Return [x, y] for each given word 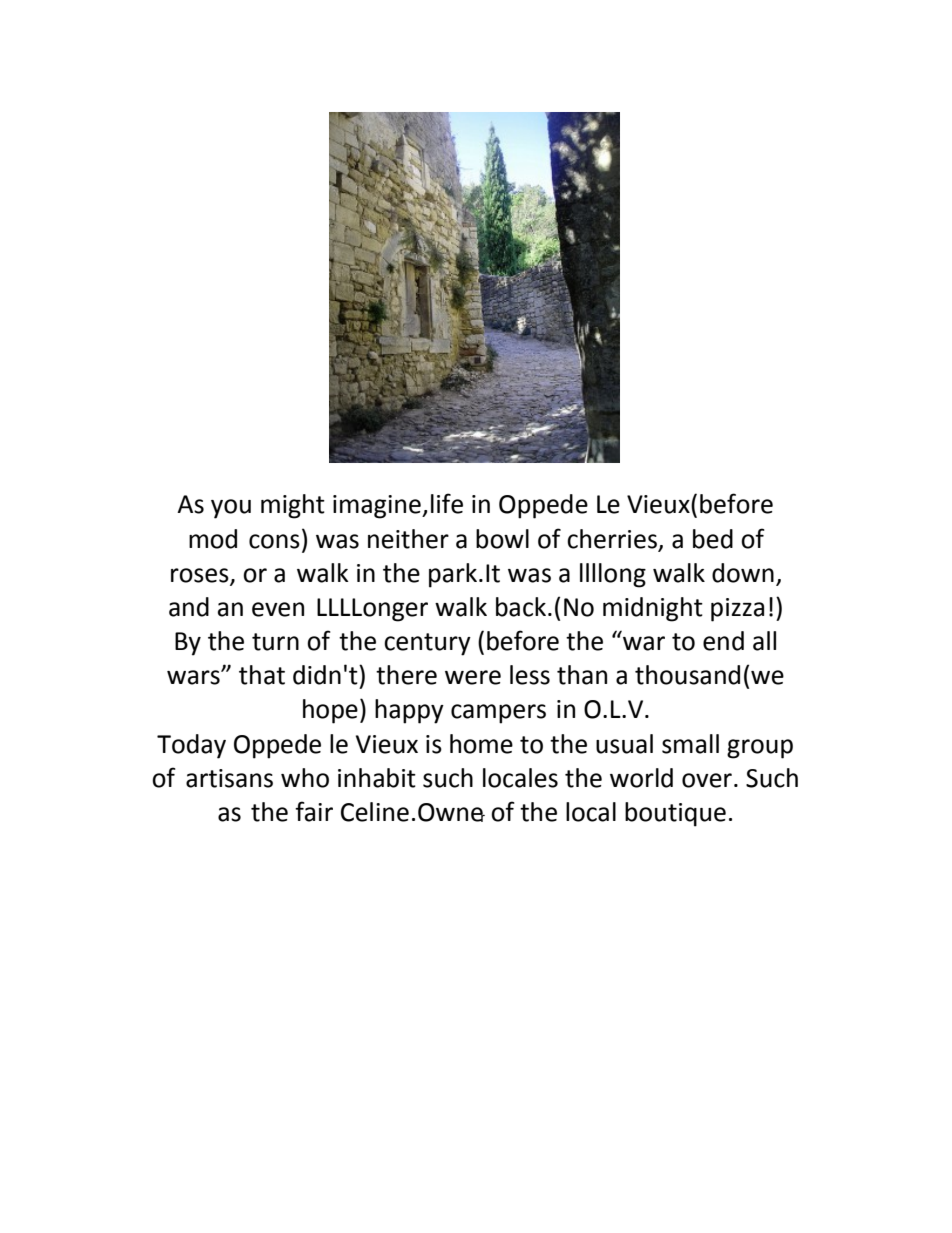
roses [201, 576]
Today [191, 746]
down [743, 573]
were [473, 677]
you [231, 509]
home [481, 744]
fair [314, 811]
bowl [502, 539]
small [690, 744]
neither [408, 539]
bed [713, 539]
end [723, 641]
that [262, 675]
